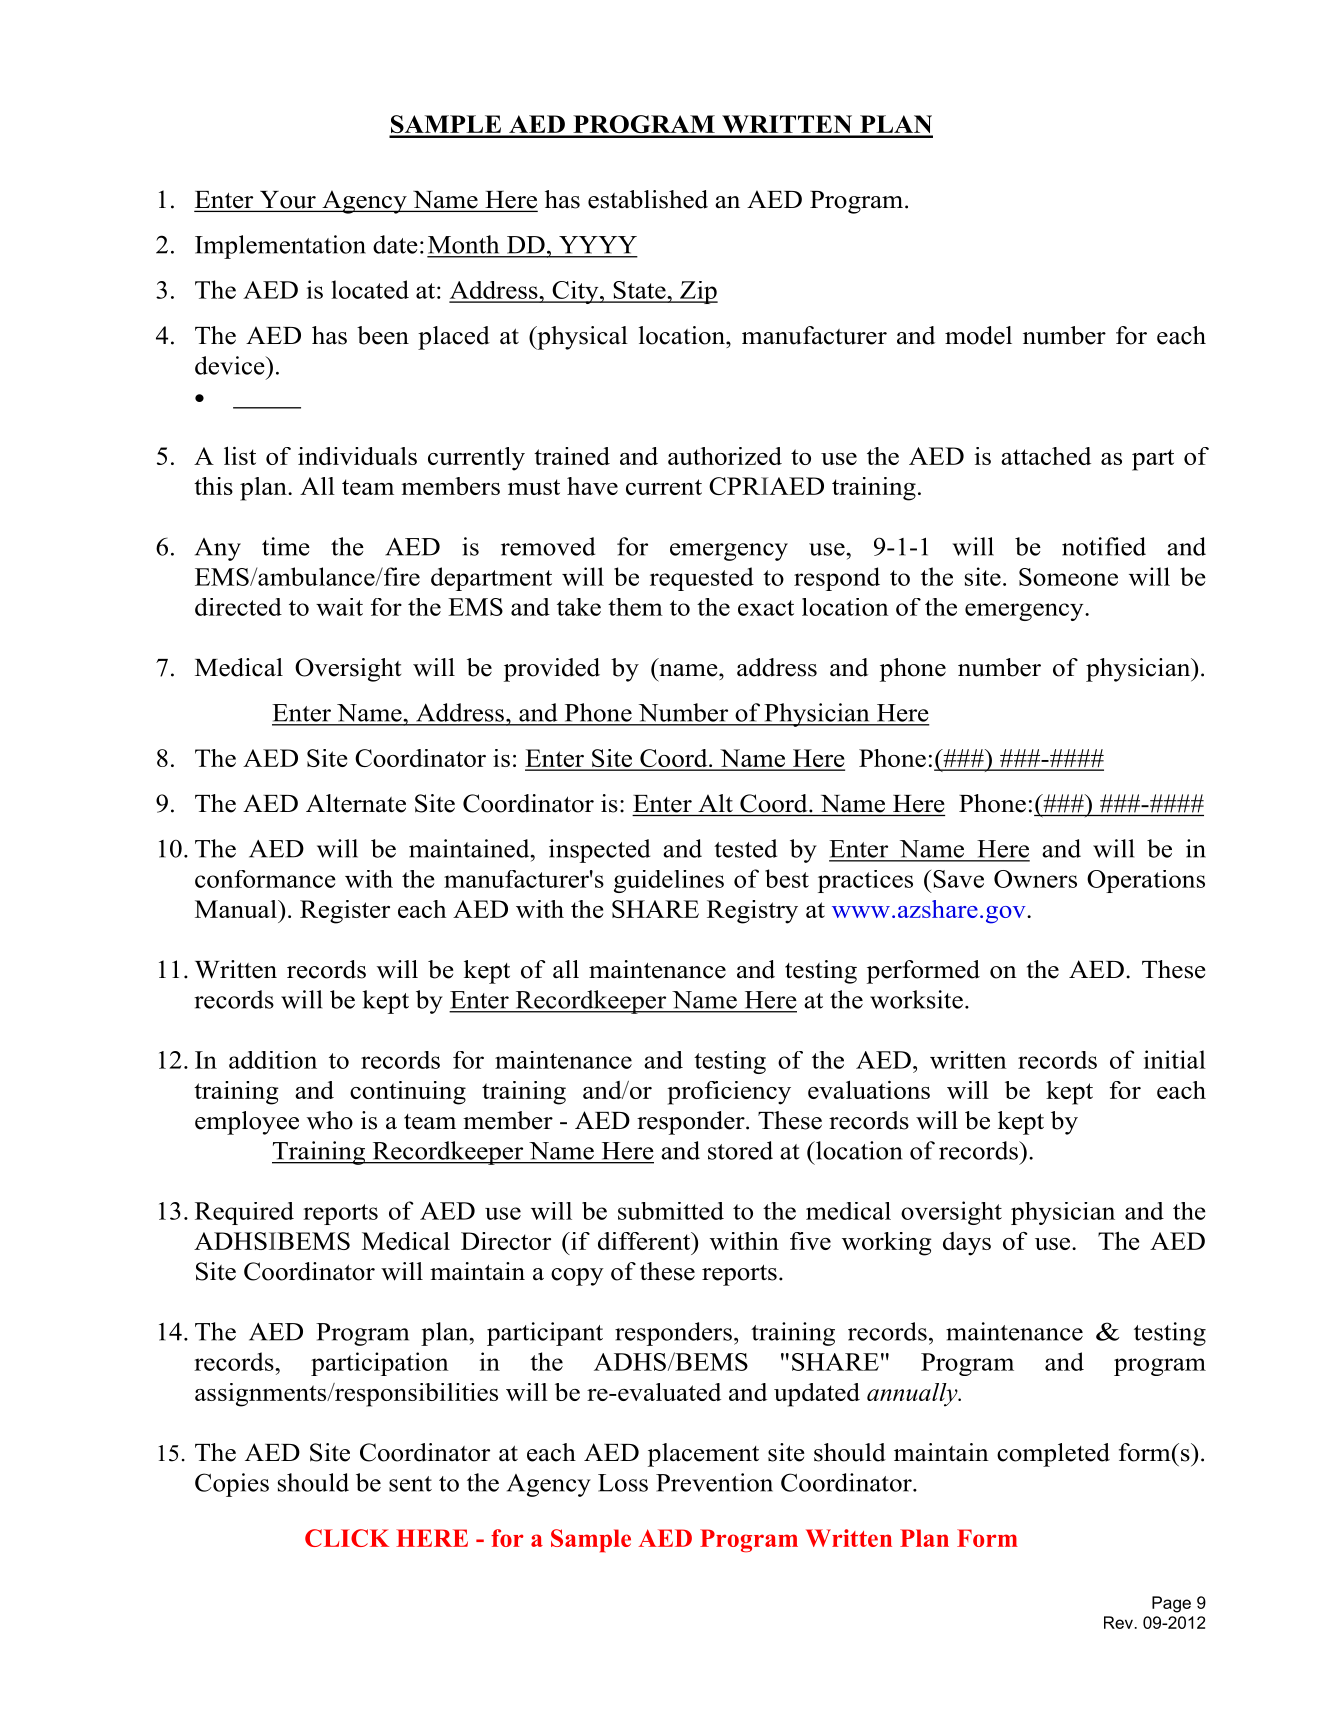  I want to click on CLICK, so click(347, 1538).
